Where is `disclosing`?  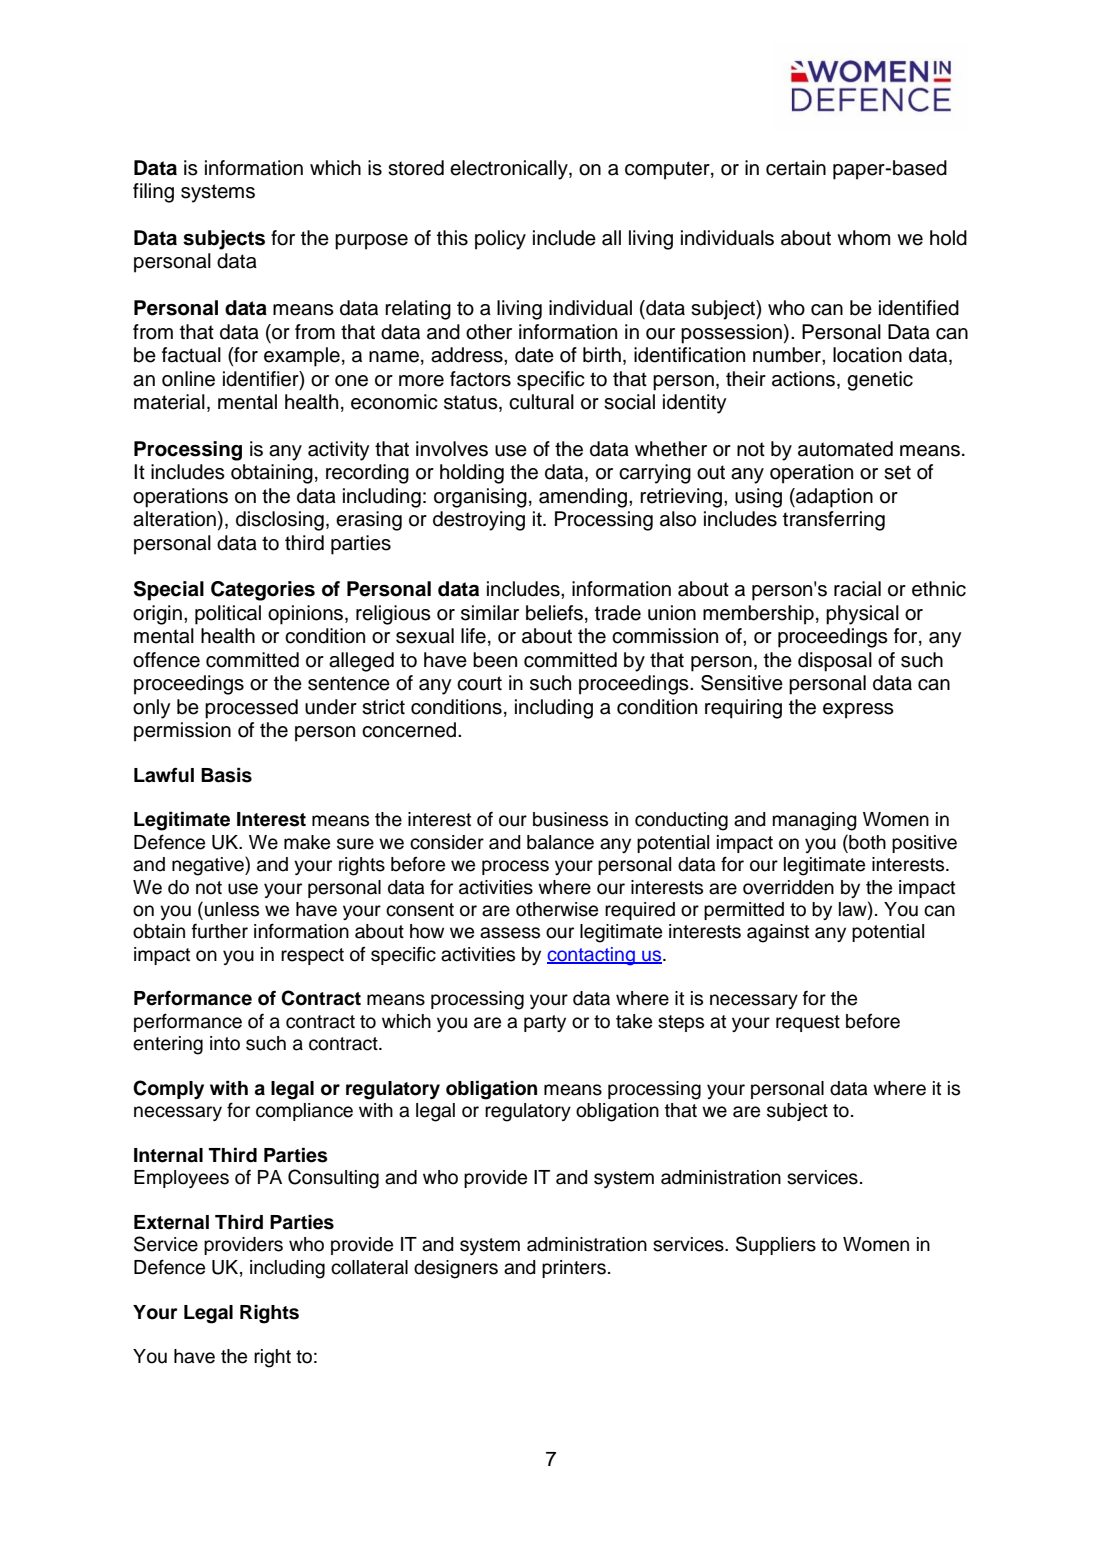
disclosing is located at coordinates (280, 521).
